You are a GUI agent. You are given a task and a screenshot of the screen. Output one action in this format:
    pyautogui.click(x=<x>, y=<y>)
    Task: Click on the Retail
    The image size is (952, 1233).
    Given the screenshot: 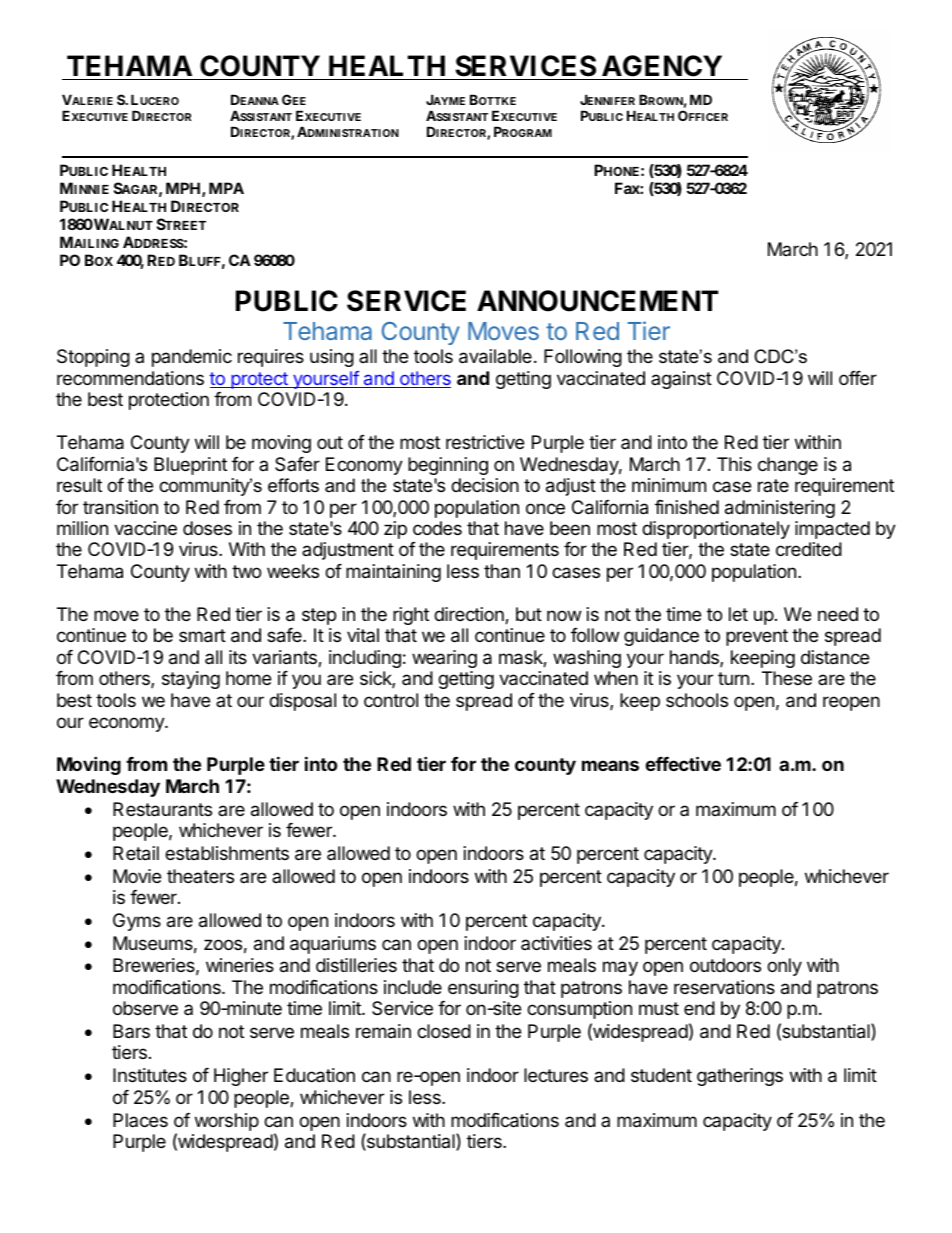 What is the action you would take?
    pyautogui.click(x=136, y=853)
